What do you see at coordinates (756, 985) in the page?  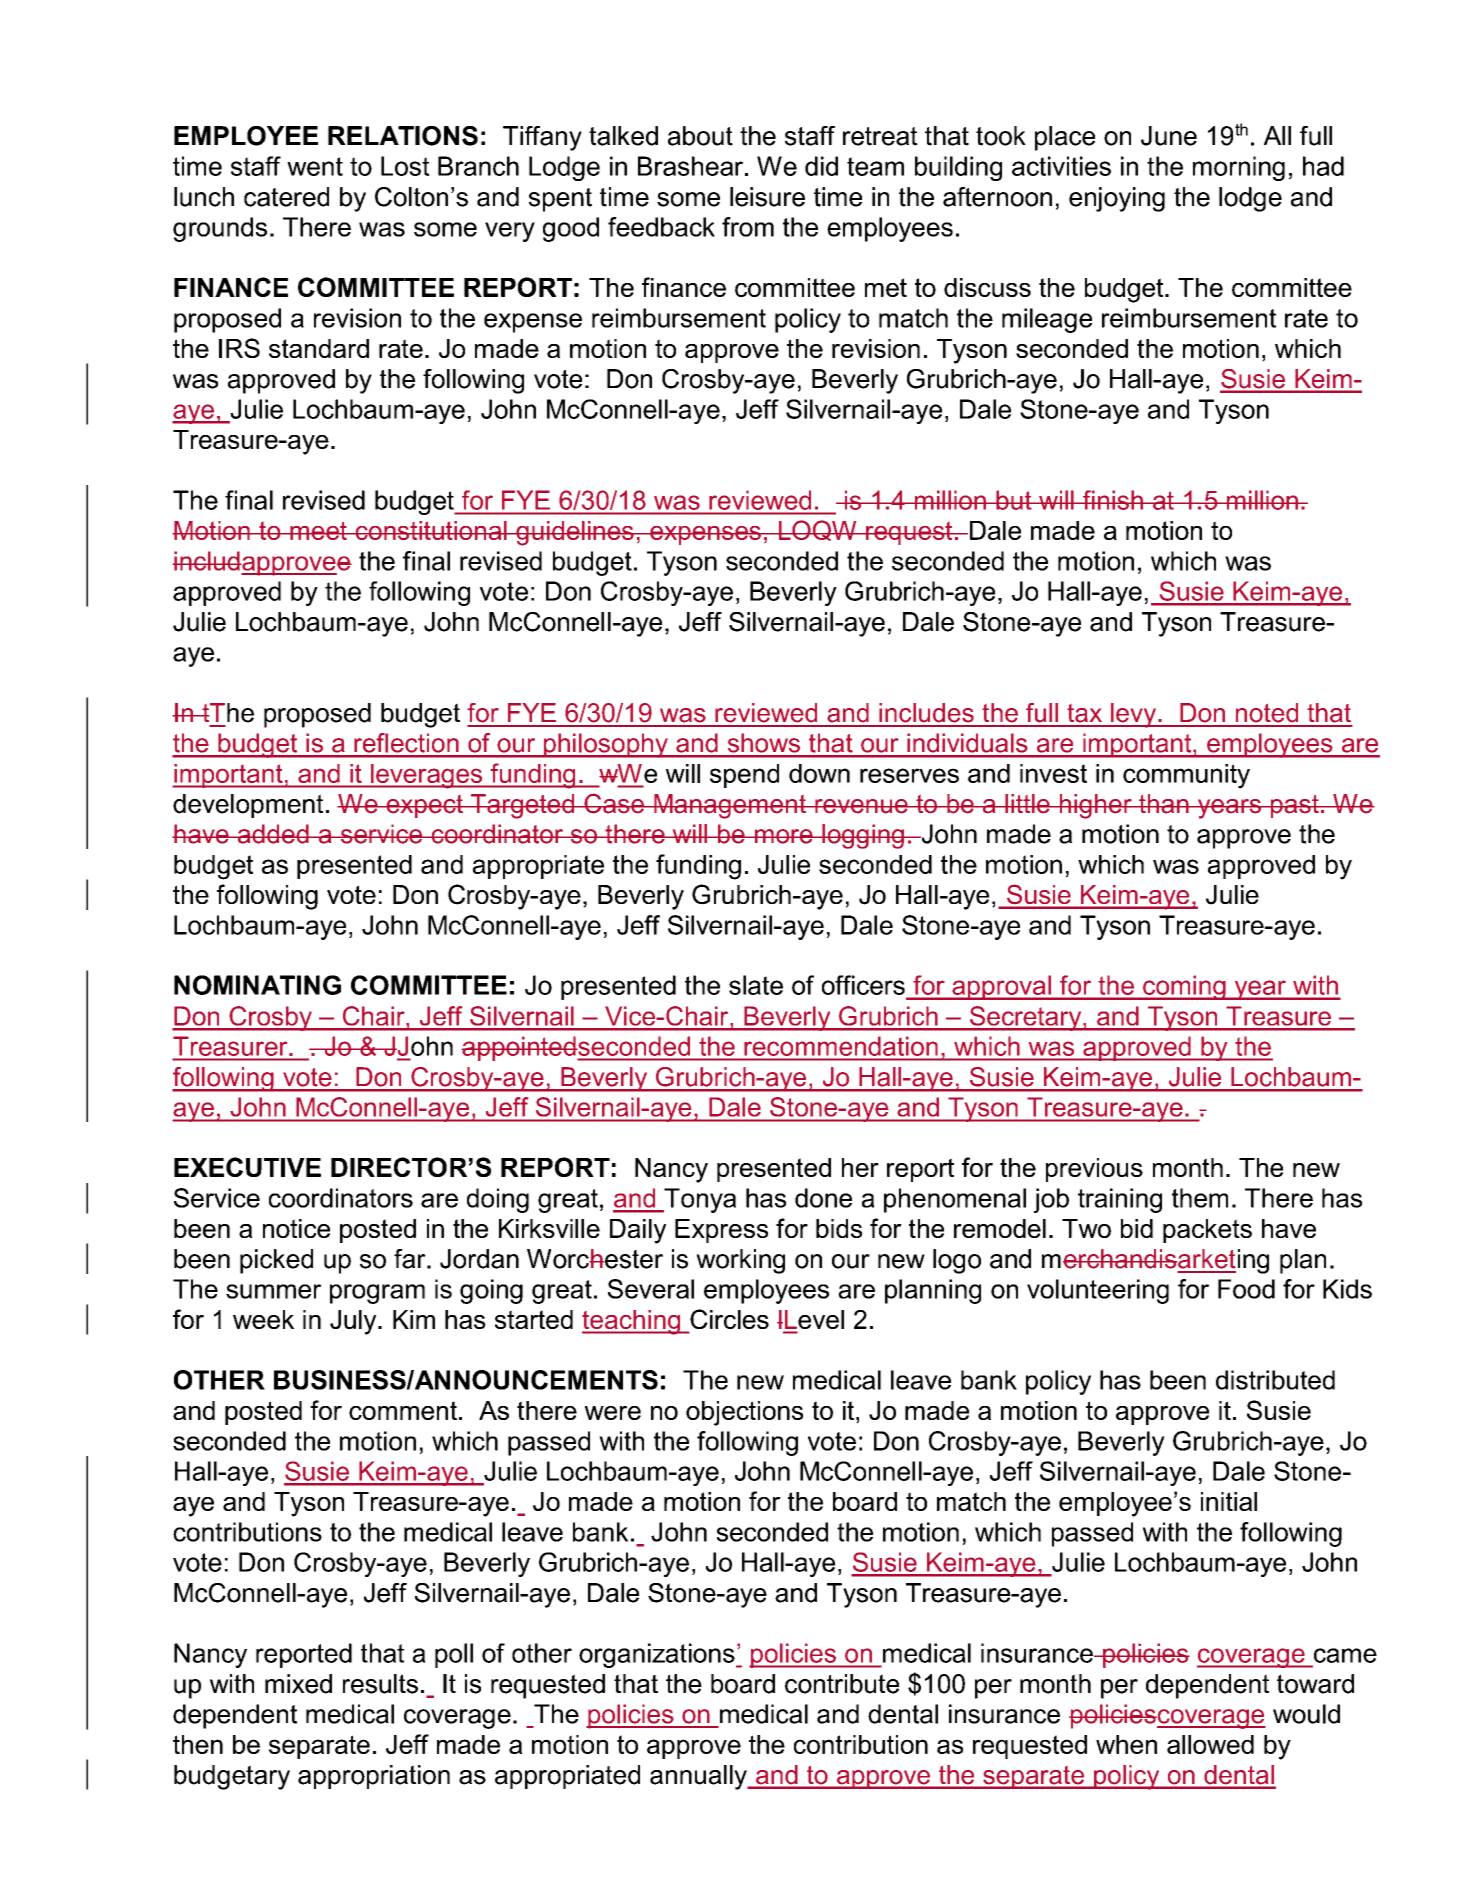 I see `slate` at bounding box center [756, 985].
